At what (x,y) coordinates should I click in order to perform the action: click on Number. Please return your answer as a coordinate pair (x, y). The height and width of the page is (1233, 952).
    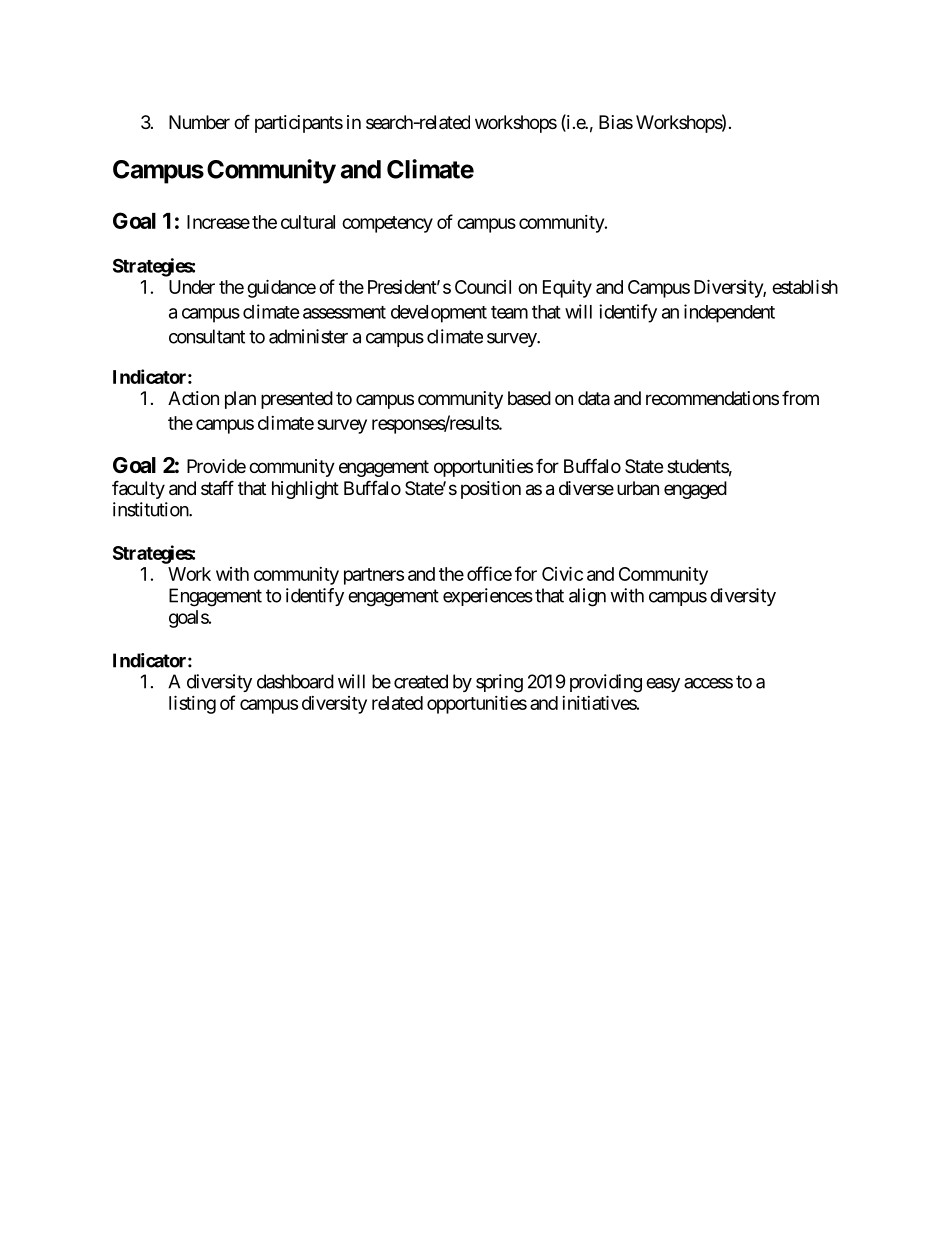
    Looking at the image, I should click on (199, 122).
